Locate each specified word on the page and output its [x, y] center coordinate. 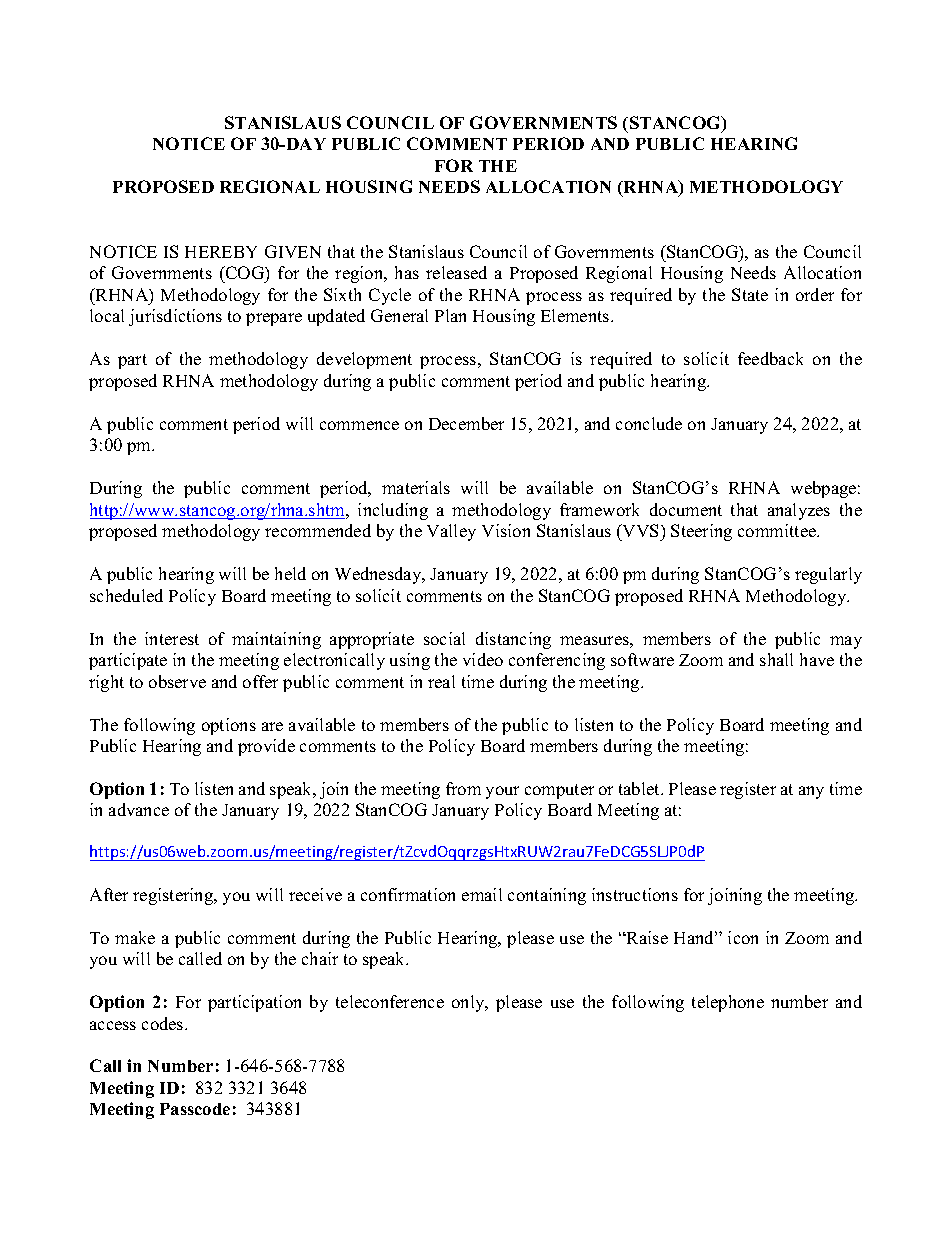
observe [177, 681]
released [456, 272]
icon [743, 937]
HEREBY [221, 252]
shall [776, 659]
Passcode [195, 1109]
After [109, 894]
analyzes [799, 511]
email [482, 894]
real [441, 681]
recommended [318, 530]
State [750, 294]
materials [416, 487]
